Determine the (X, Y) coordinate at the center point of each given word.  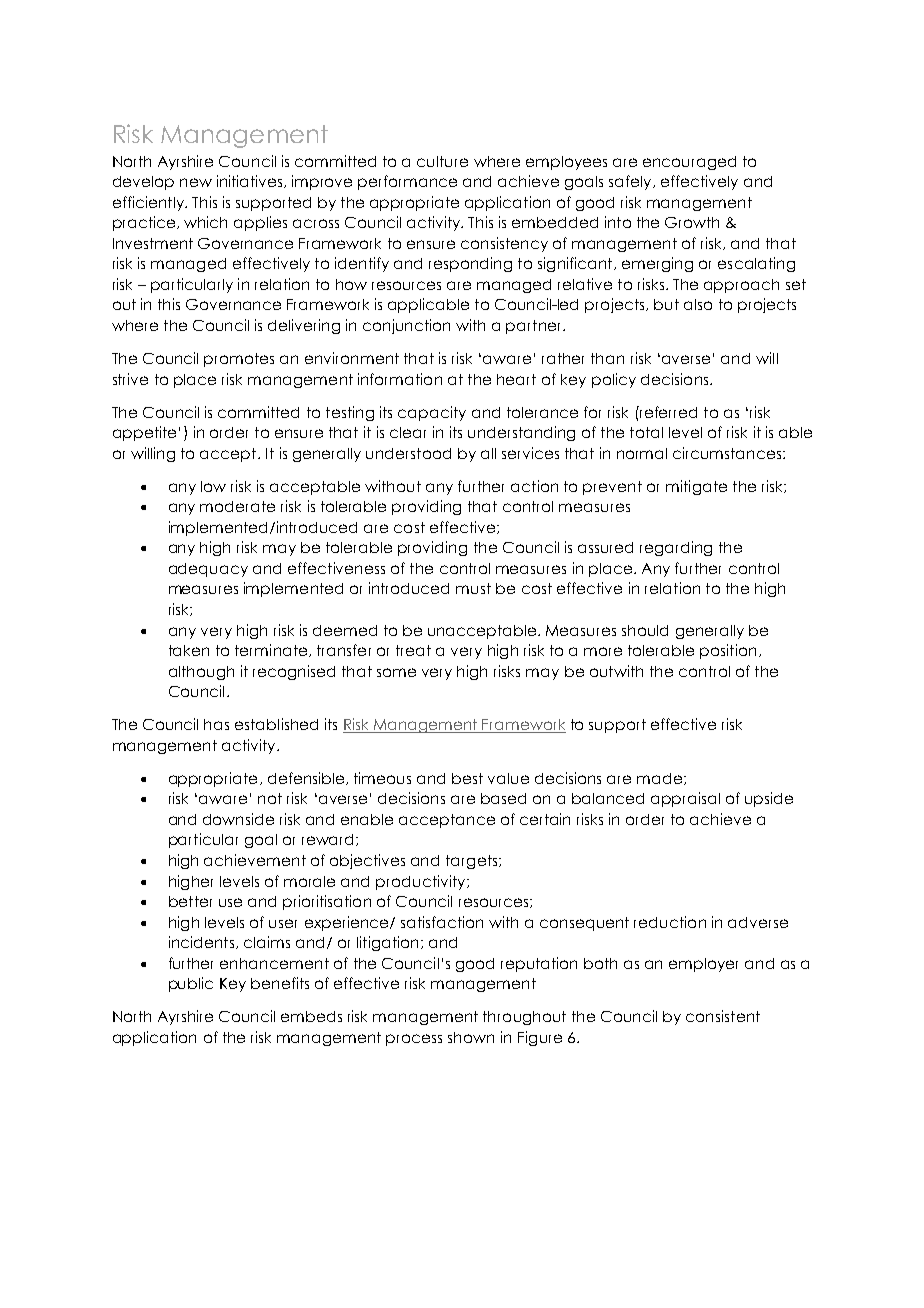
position (728, 651)
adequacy (208, 570)
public (191, 984)
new (196, 182)
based (503, 798)
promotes (239, 360)
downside (238, 819)
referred (667, 412)
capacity (432, 413)
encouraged (689, 163)
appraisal (685, 799)
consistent (723, 1016)
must (473, 588)
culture (442, 161)
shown (471, 1037)
